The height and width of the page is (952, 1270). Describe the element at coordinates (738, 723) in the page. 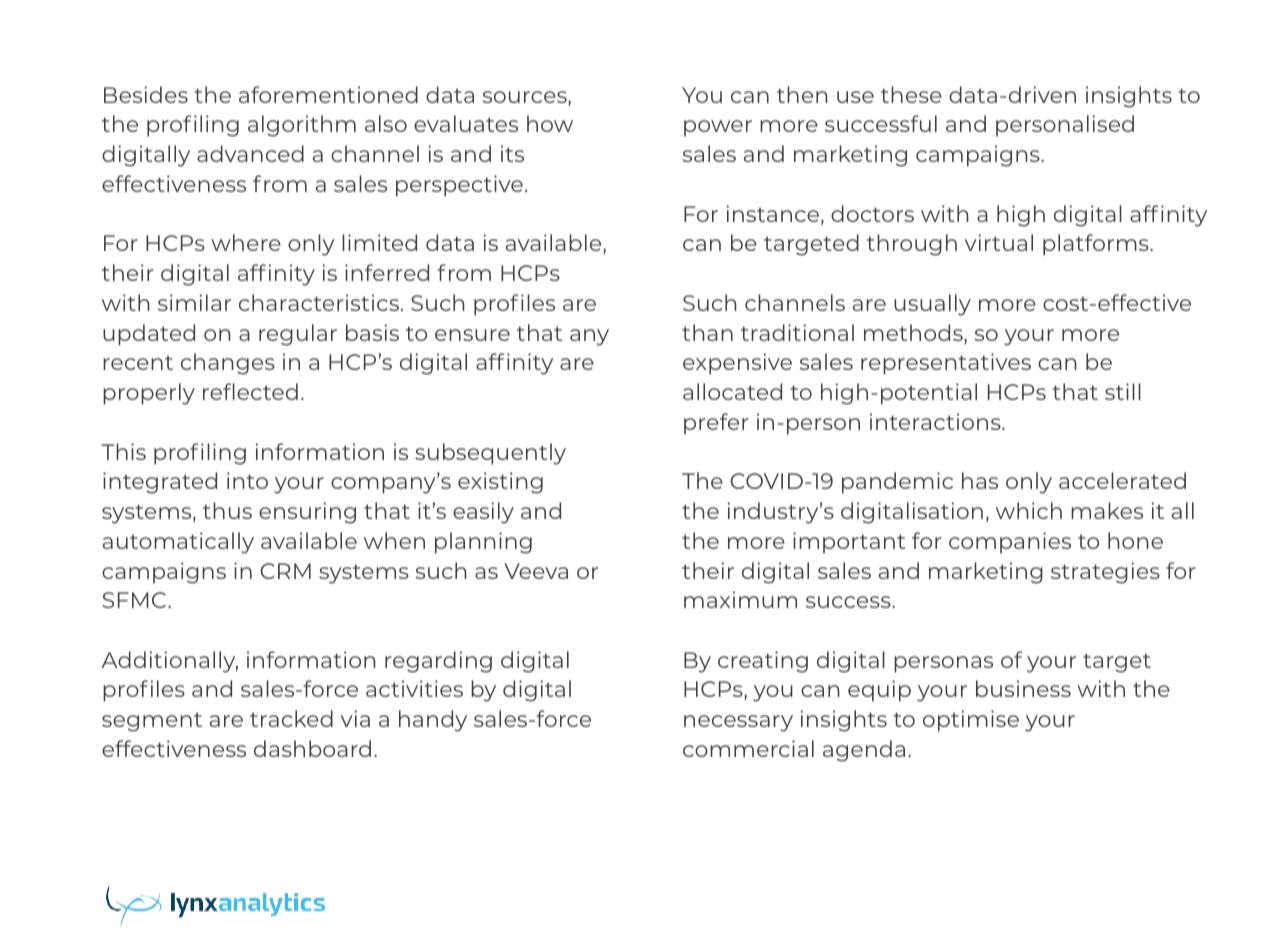

I see `necessary` at that location.
